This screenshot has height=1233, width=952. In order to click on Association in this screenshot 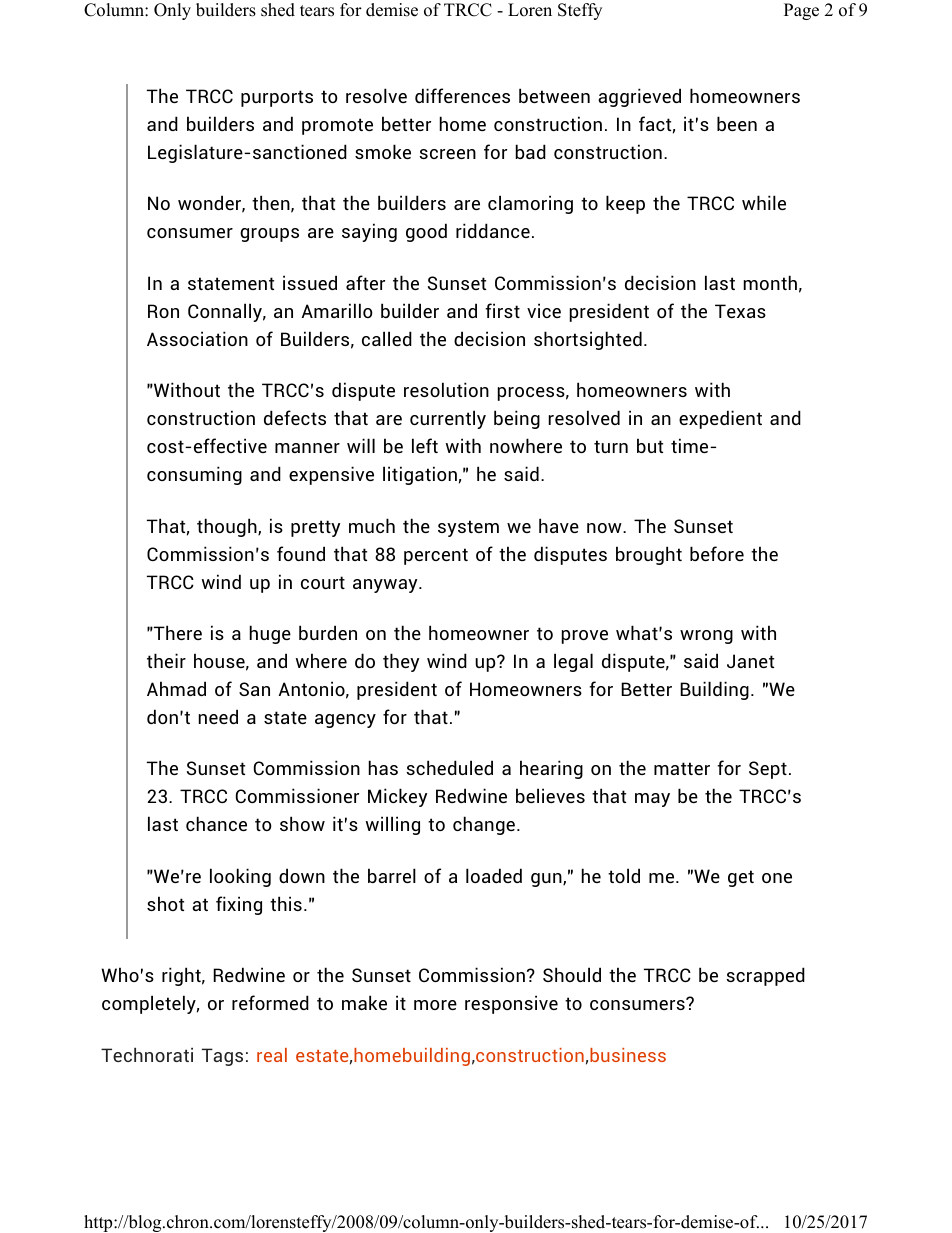, I will do `click(197, 338)`.
